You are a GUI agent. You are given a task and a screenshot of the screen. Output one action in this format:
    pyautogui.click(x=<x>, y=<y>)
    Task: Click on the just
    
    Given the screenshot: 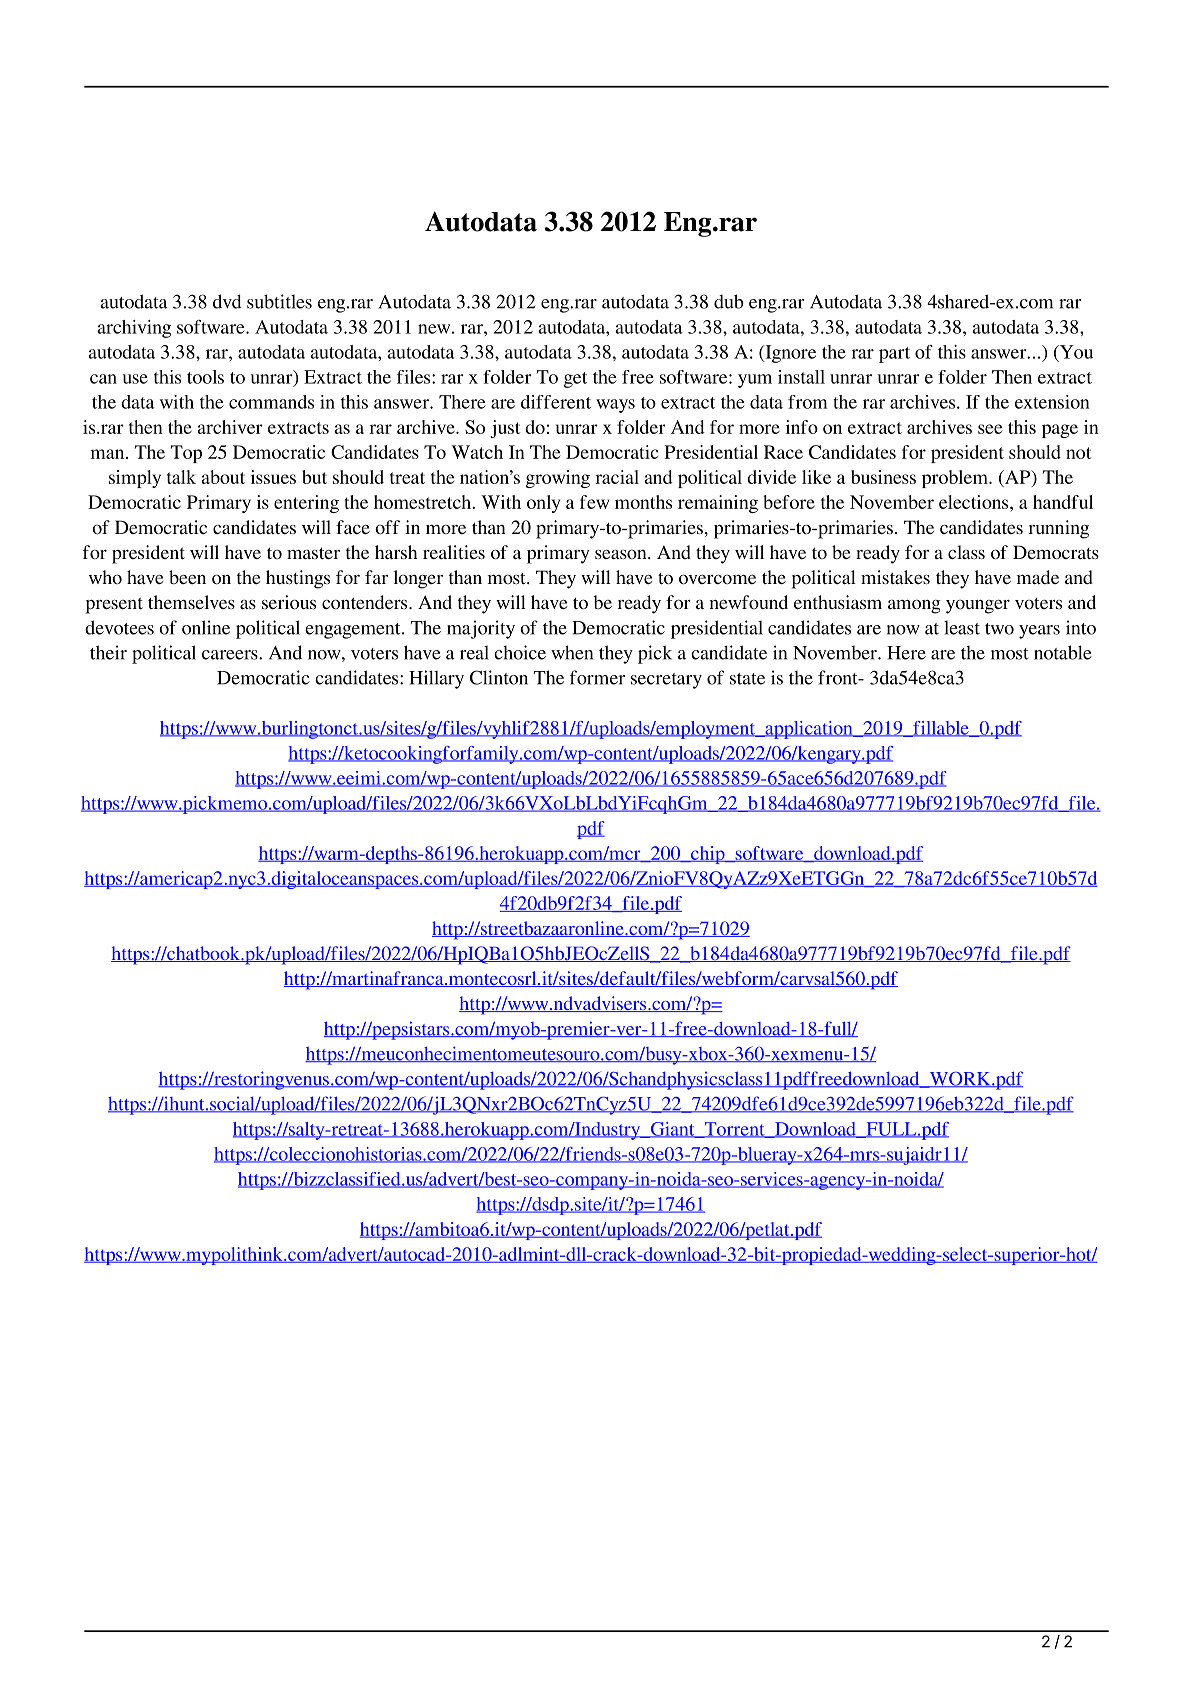 What is the action you would take?
    pyautogui.click(x=505, y=429)
